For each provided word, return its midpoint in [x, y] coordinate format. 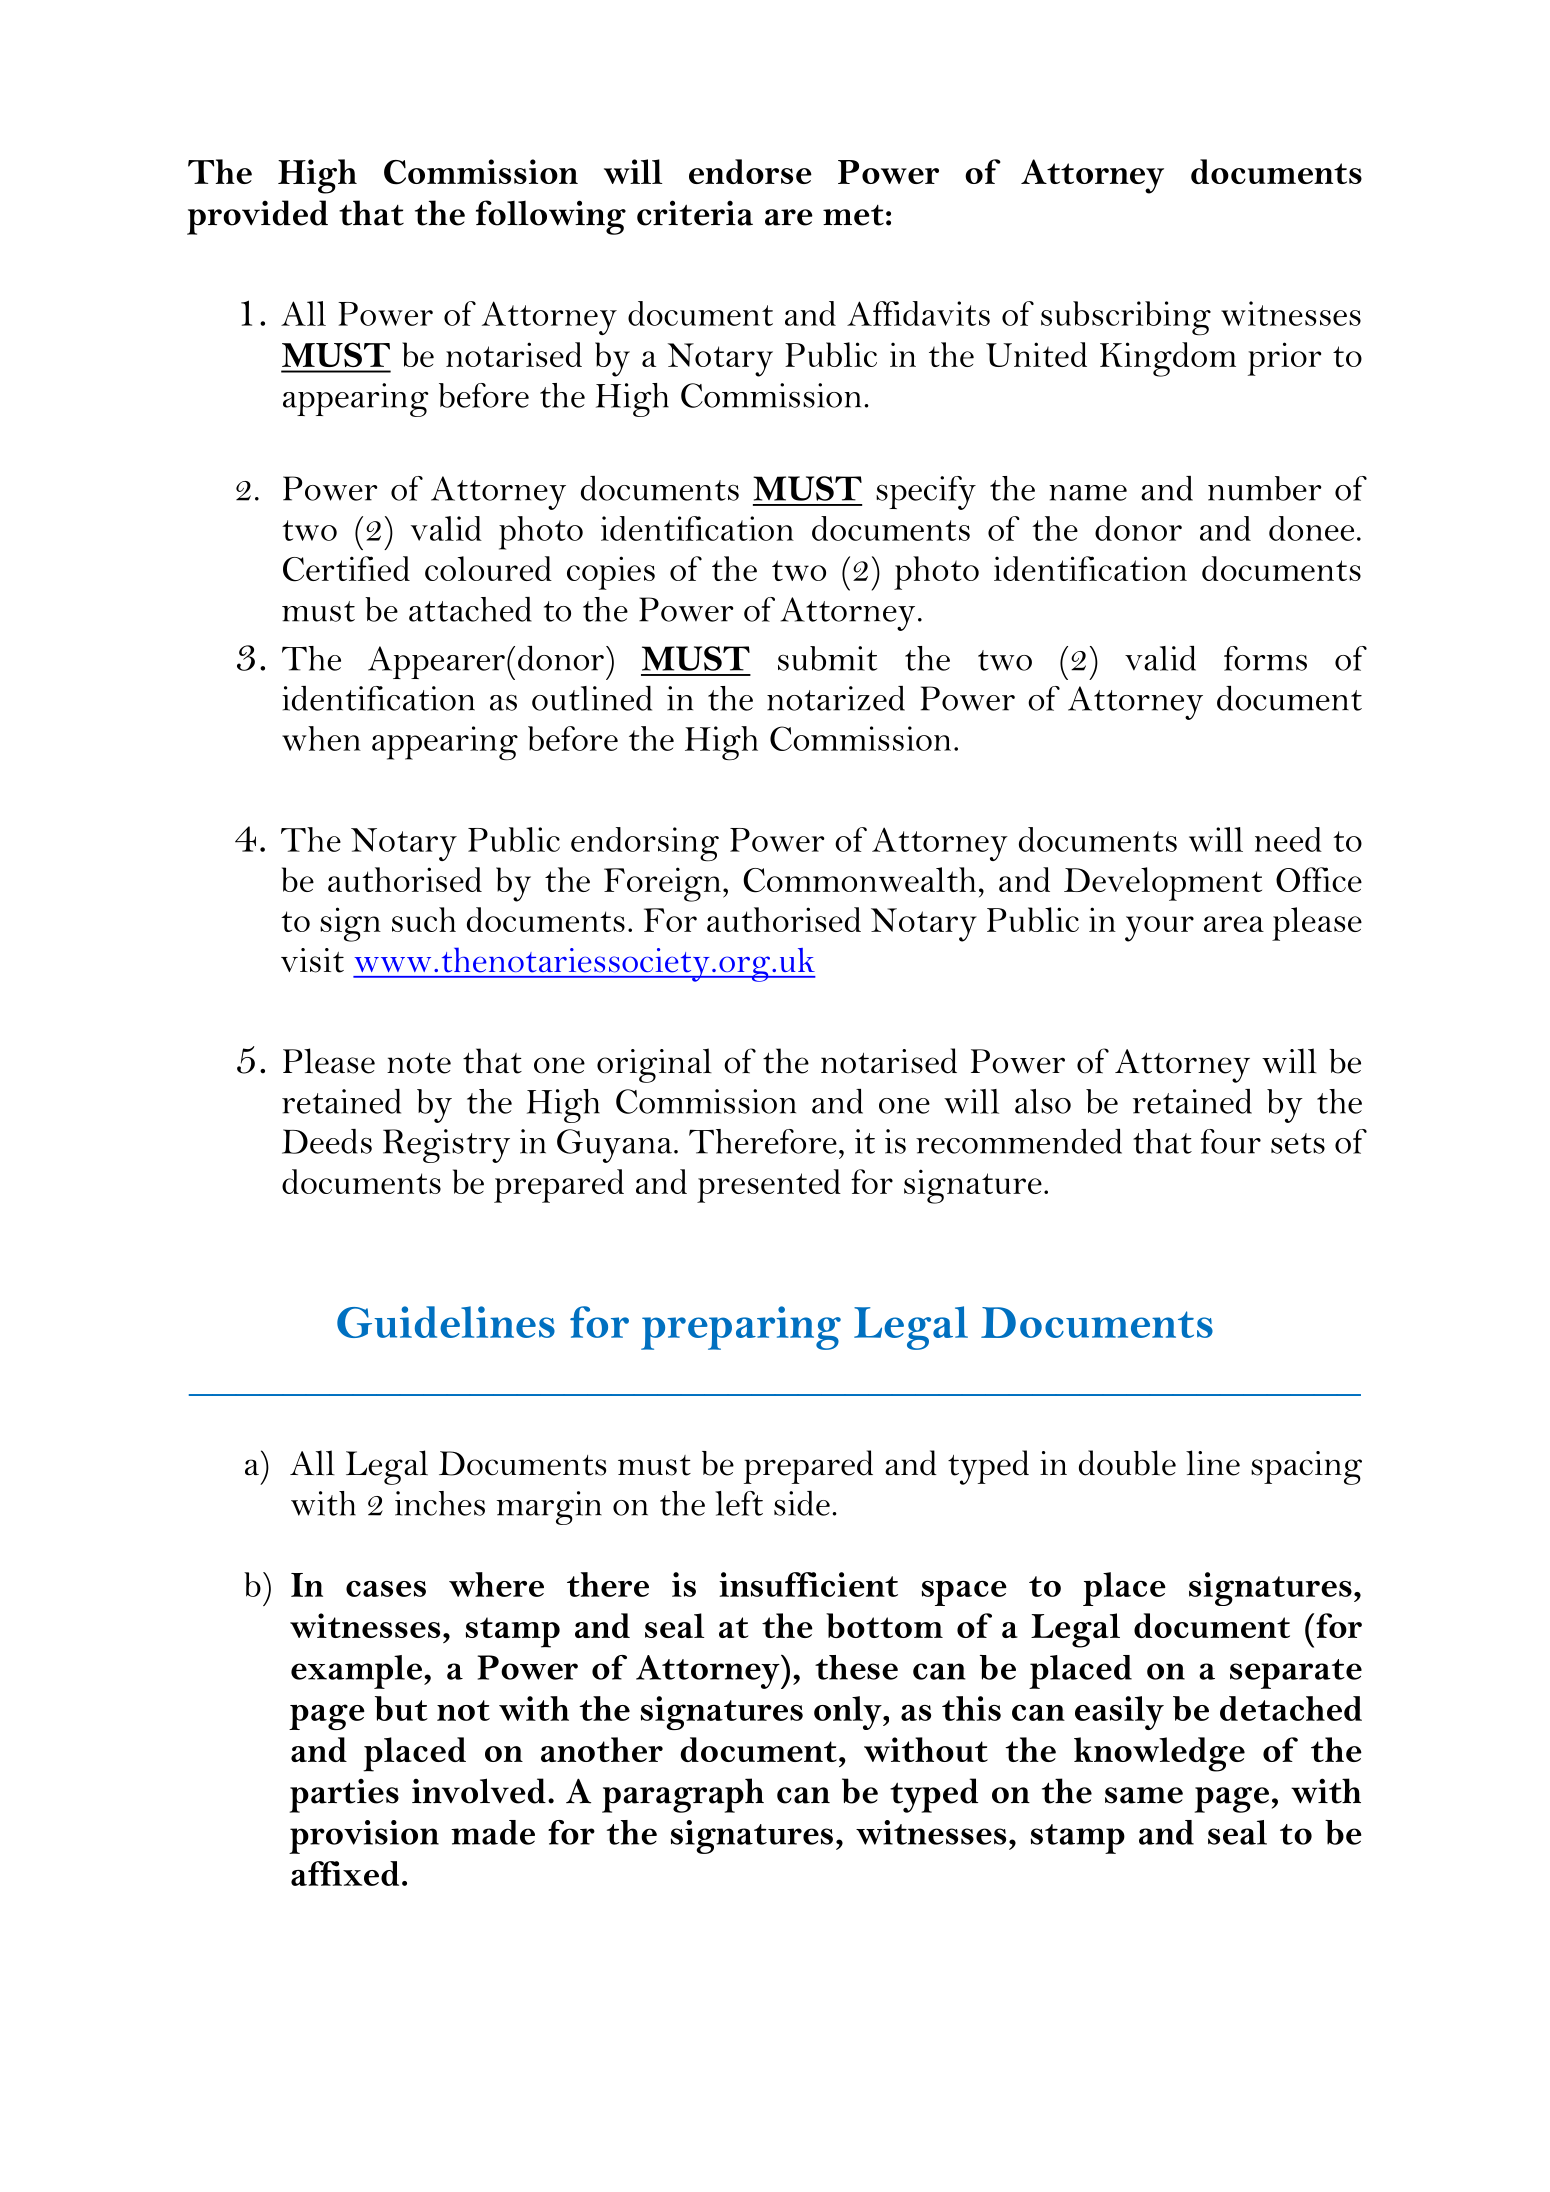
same [1144, 1795]
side [802, 1503]
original [654, 1065]
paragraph [683, 1795]
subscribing [1126, 318]
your [1159, 929]
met [853, 215]
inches [440, 1503]
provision [364, 1837]
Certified [346, 569]
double [1127, 1463]
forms [1265, 658]
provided [257, 217]
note [419, 1063]
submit [827, 658]
